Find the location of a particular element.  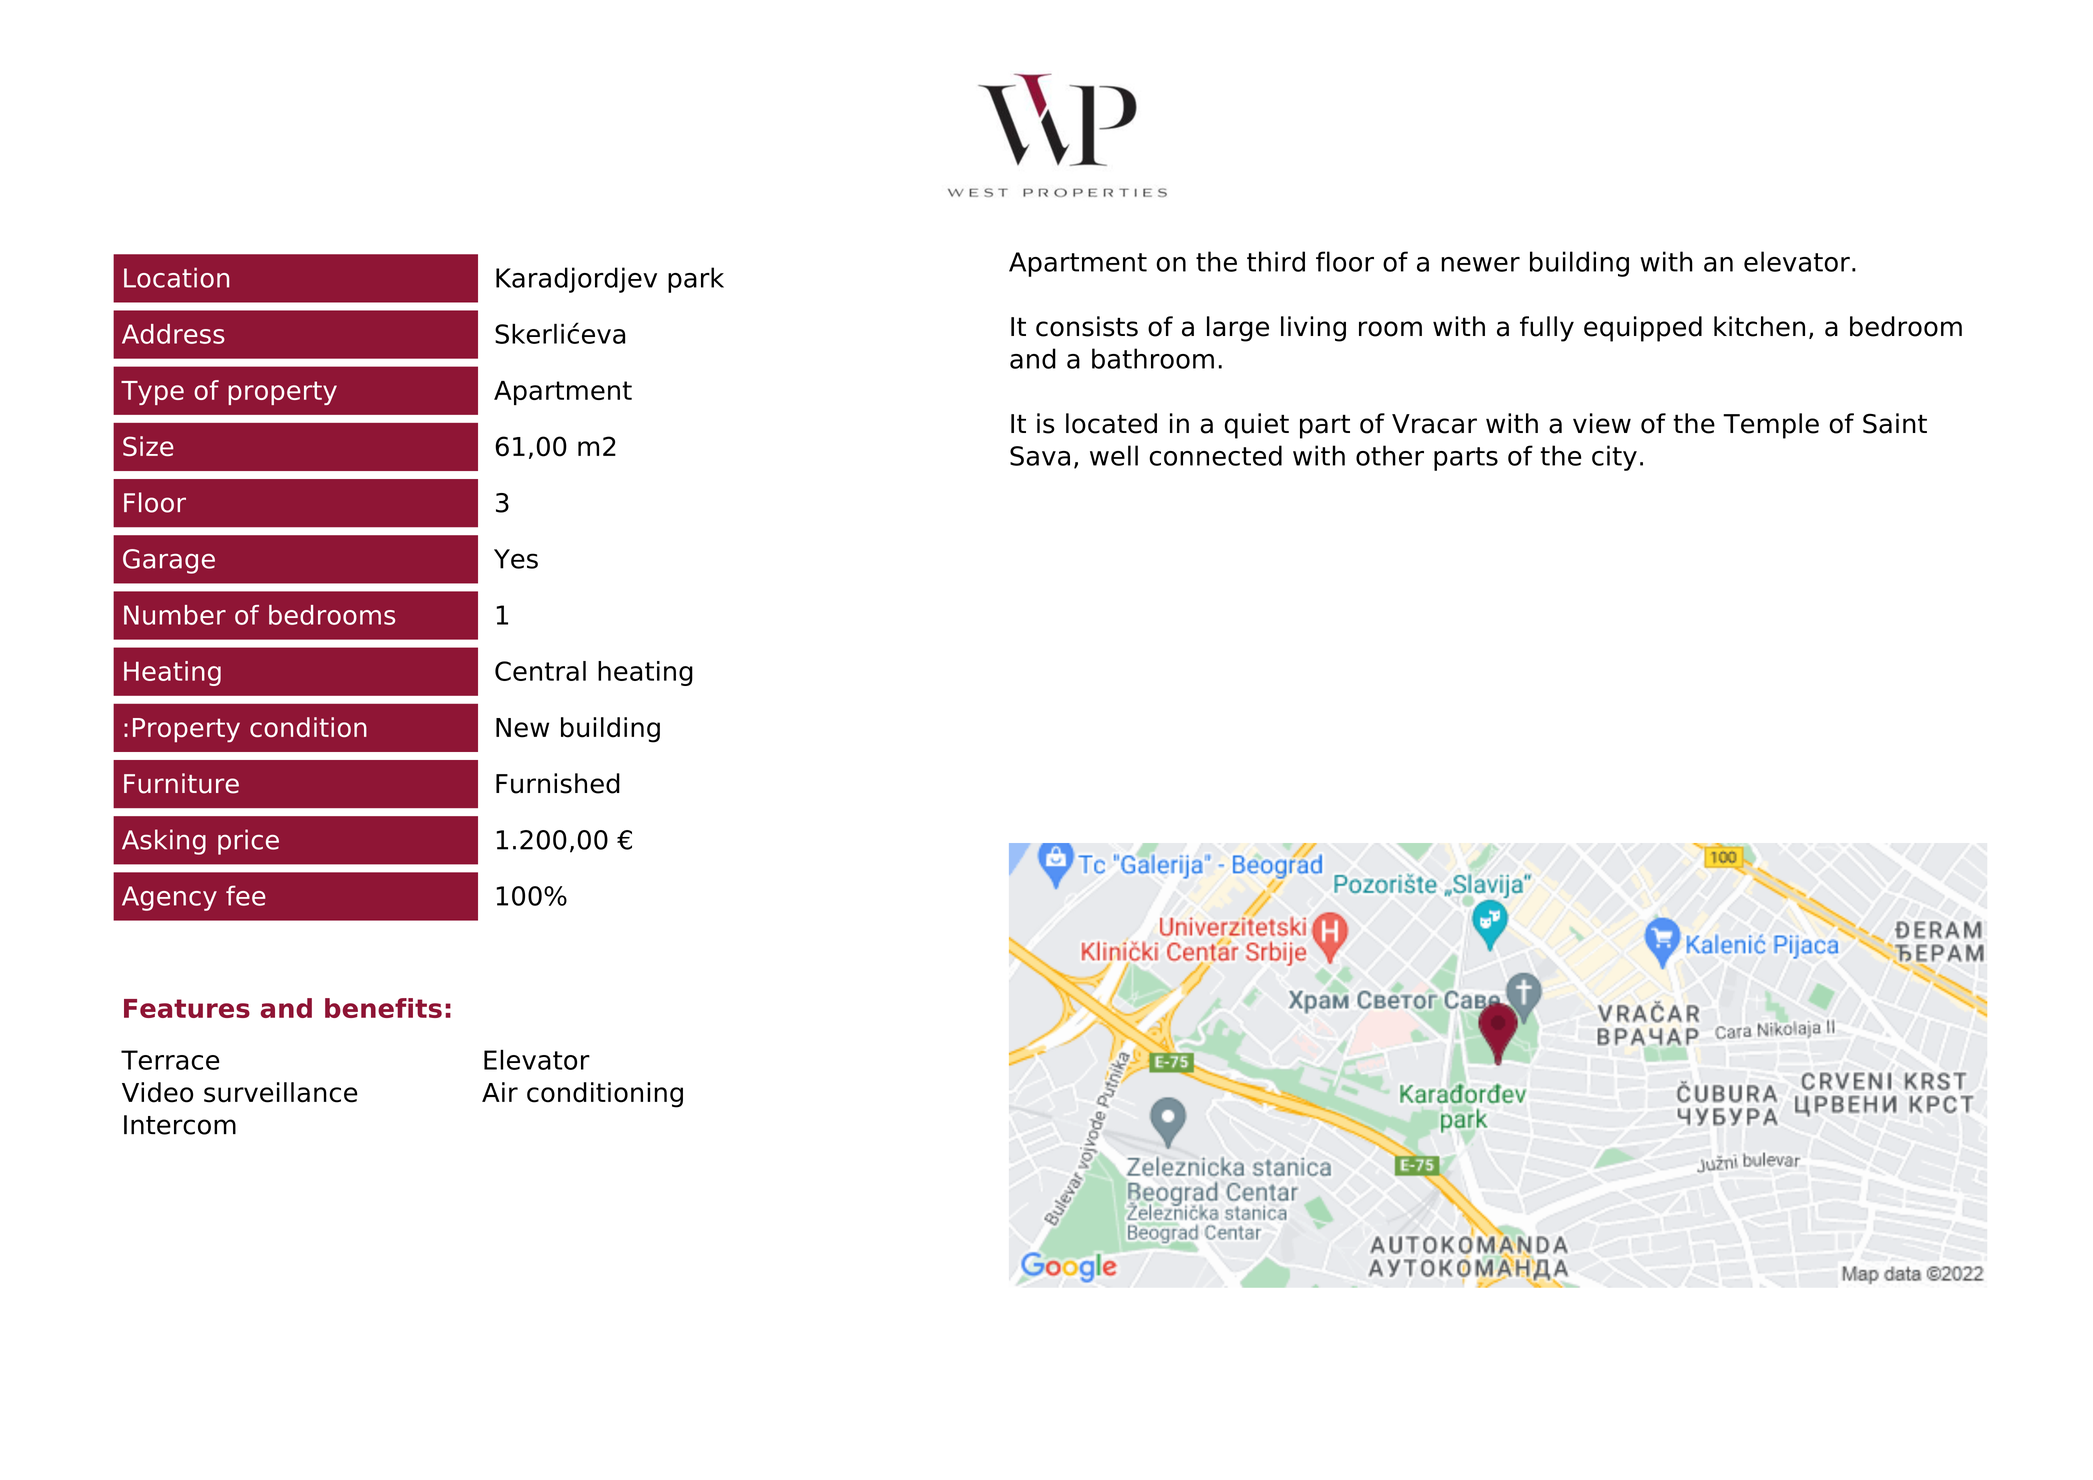

equipped is located at coordinates (1643, 329).
